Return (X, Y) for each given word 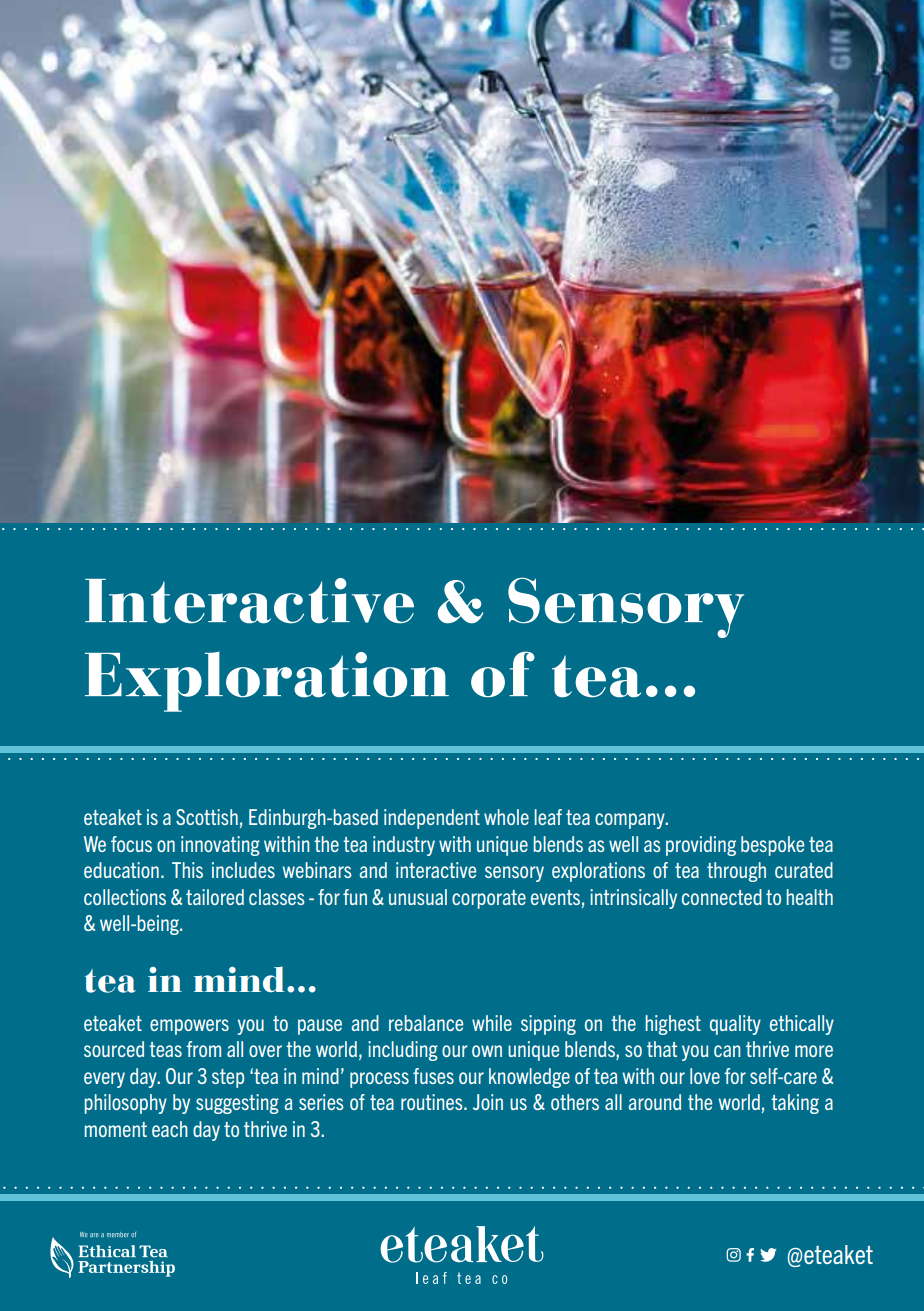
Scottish (207, 817)
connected (722, 897)
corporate (489, 899)
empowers (189, 1027)
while (492, 1023)
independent (432, 819)
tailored (215, 897)
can (727, 1051)
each (170, 1129)
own (487, 1051)
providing (701, 846)
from (203, 1049)
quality (735, 1025)
